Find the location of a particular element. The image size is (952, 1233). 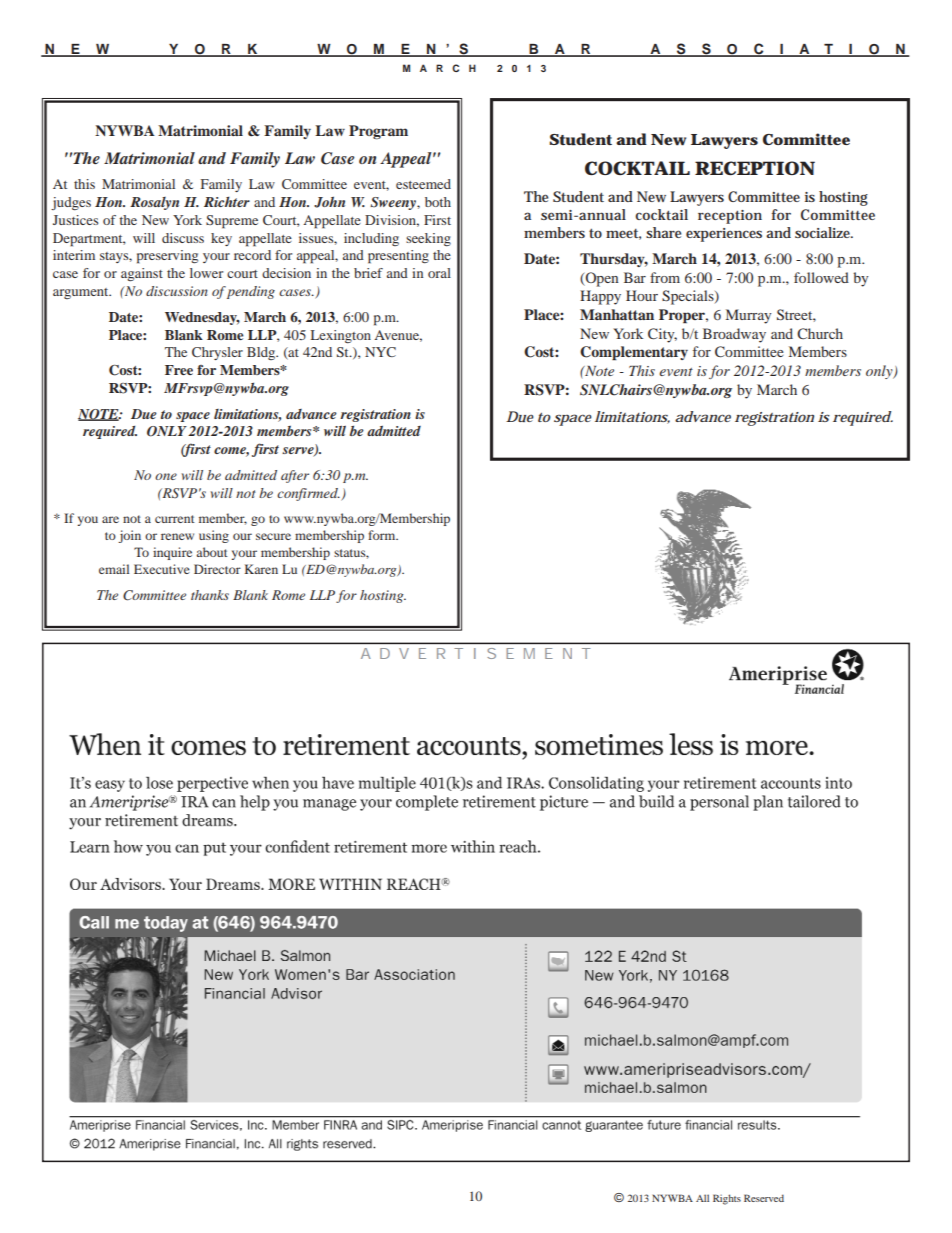

Broadway is located at coordinates (734, 335).
